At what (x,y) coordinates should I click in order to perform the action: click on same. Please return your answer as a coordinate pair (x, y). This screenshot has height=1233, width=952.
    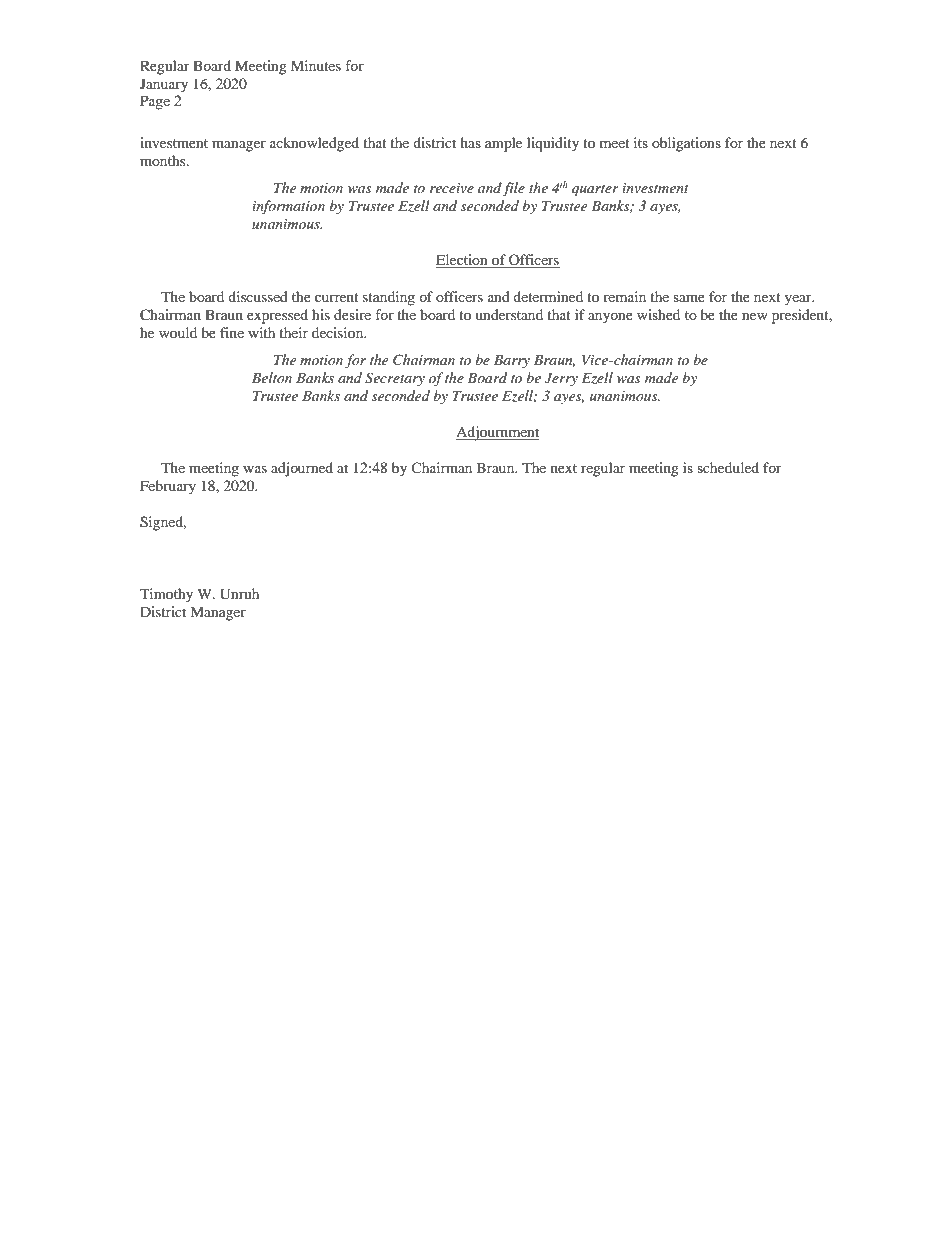
    Looking at the image, I should click on (689, 298).
